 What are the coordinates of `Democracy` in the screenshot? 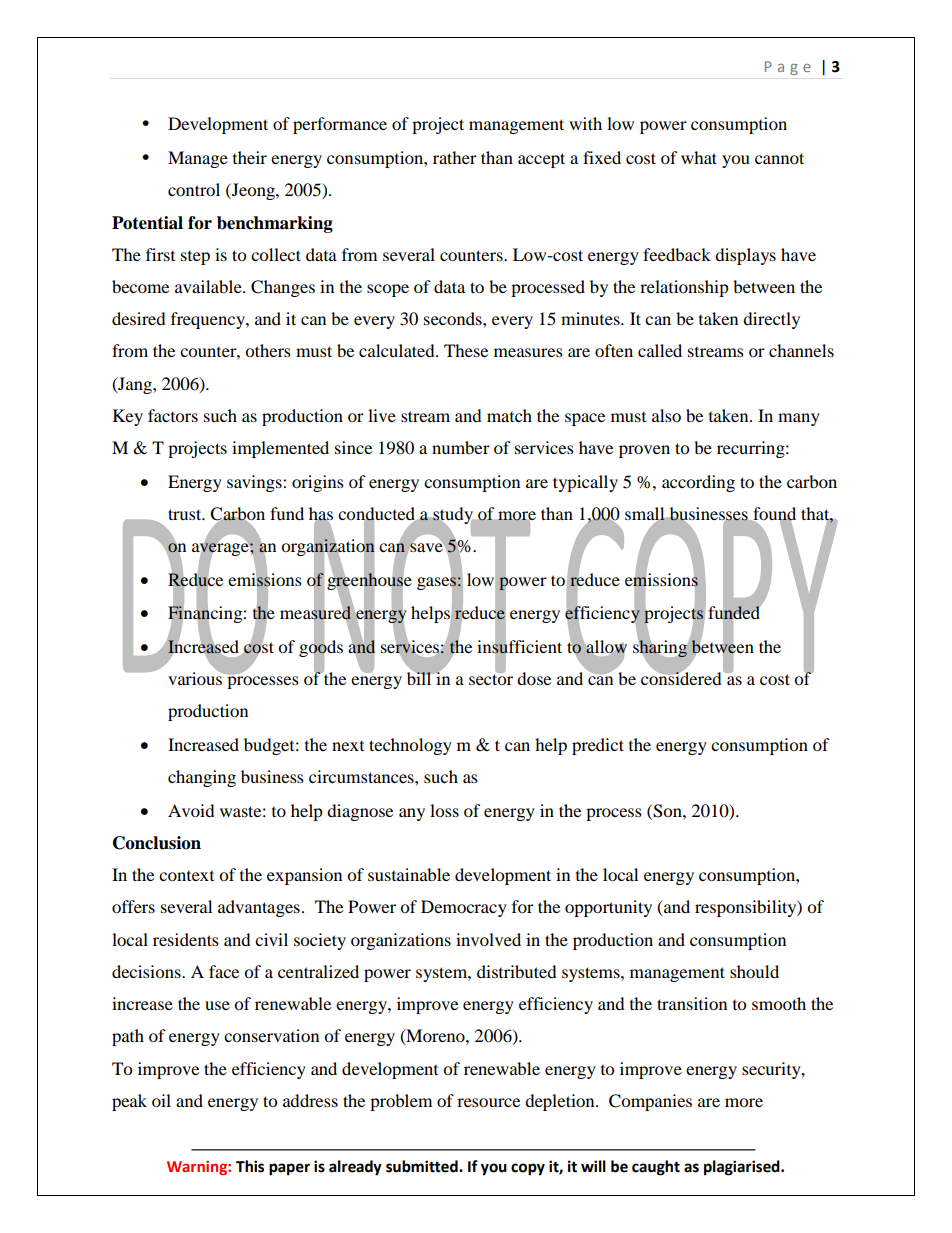 It's located at (464, 908).
